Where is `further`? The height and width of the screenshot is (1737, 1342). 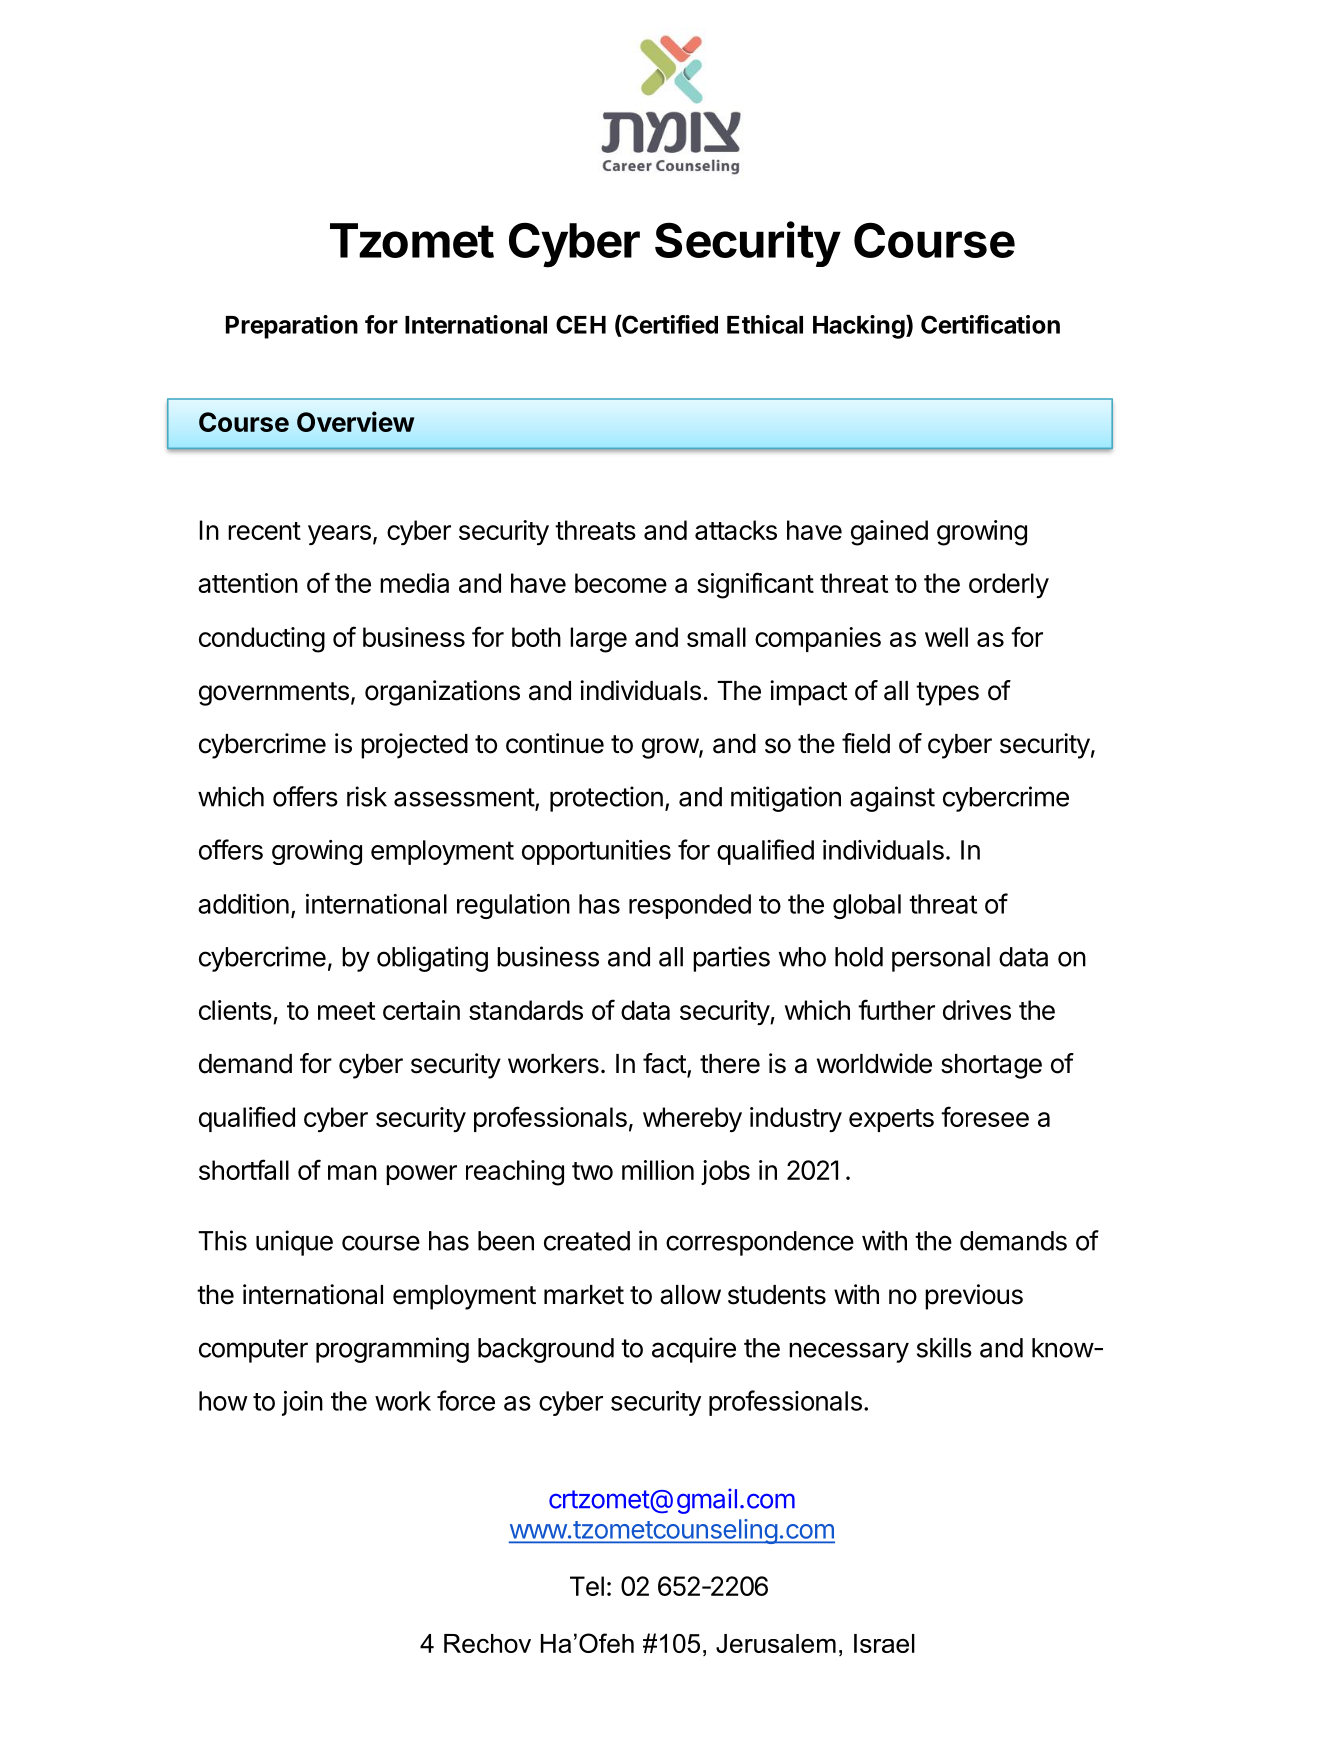
further is located at coordinates (896, 1009).
